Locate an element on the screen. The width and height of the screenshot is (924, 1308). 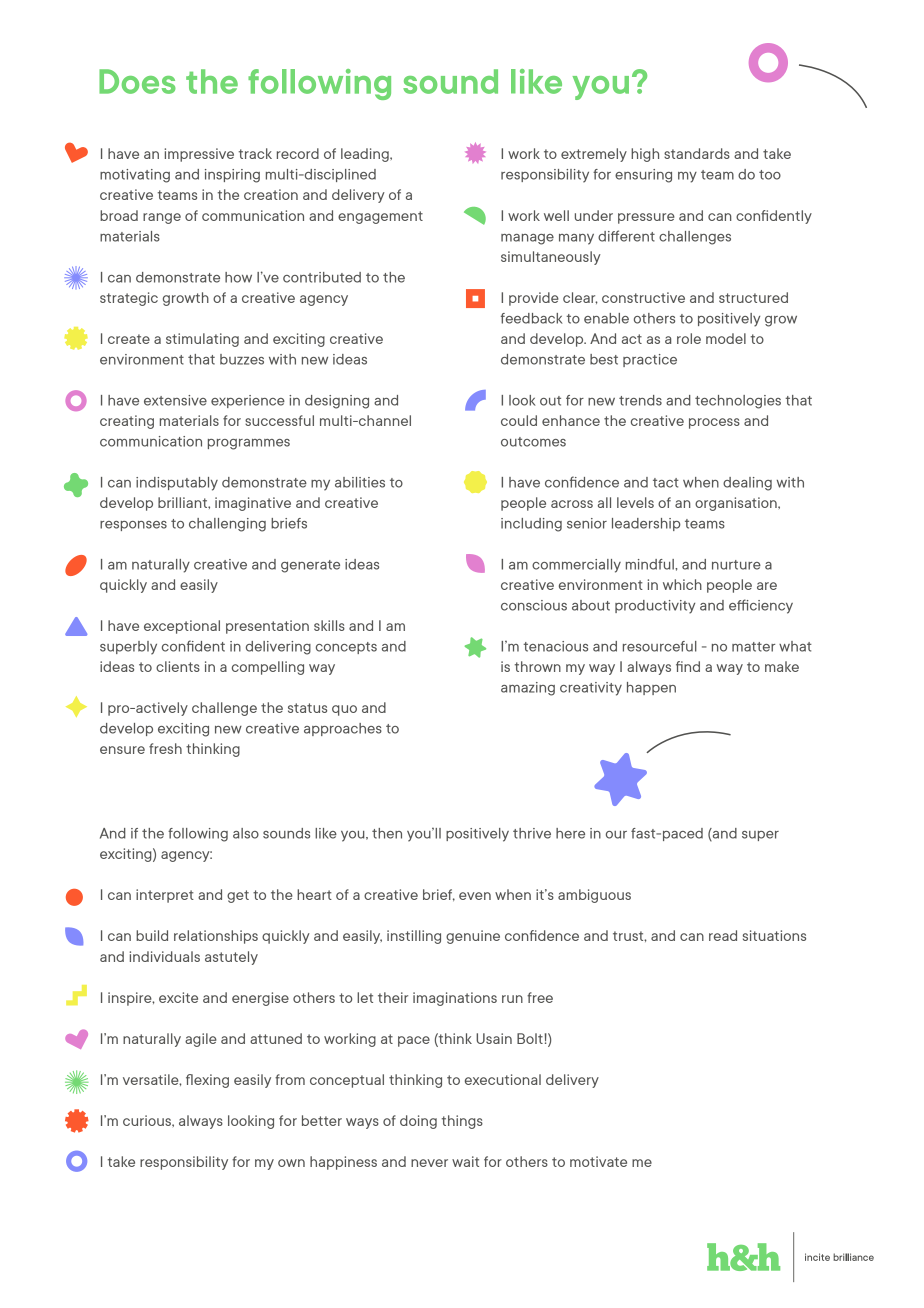
things is located at coordinates (462, 1122).
